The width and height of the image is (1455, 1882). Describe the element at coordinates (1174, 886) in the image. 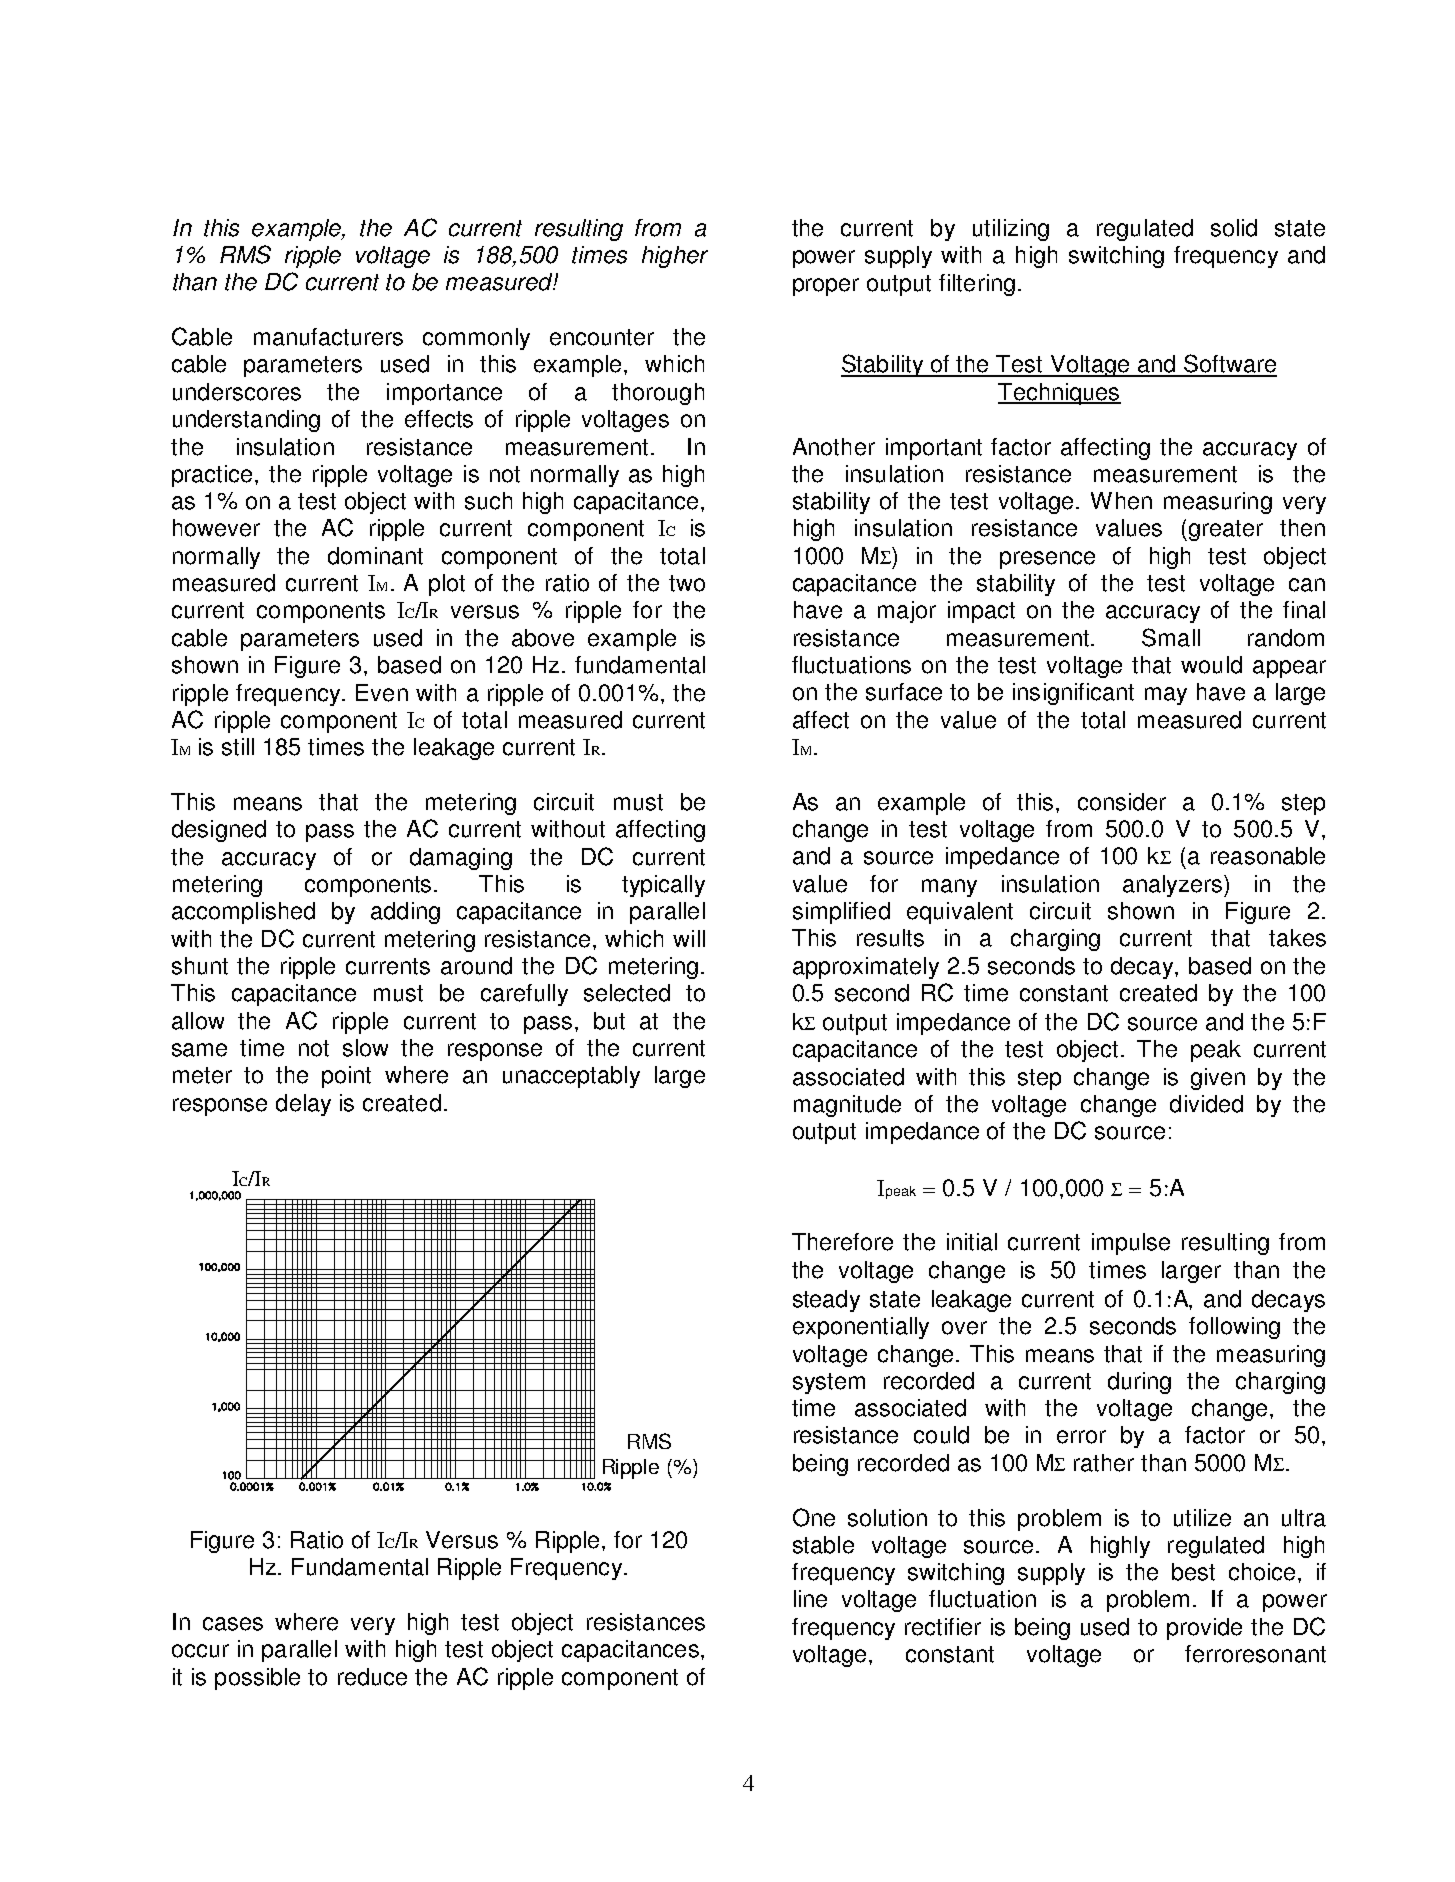

I see `analyzers` at that location.
